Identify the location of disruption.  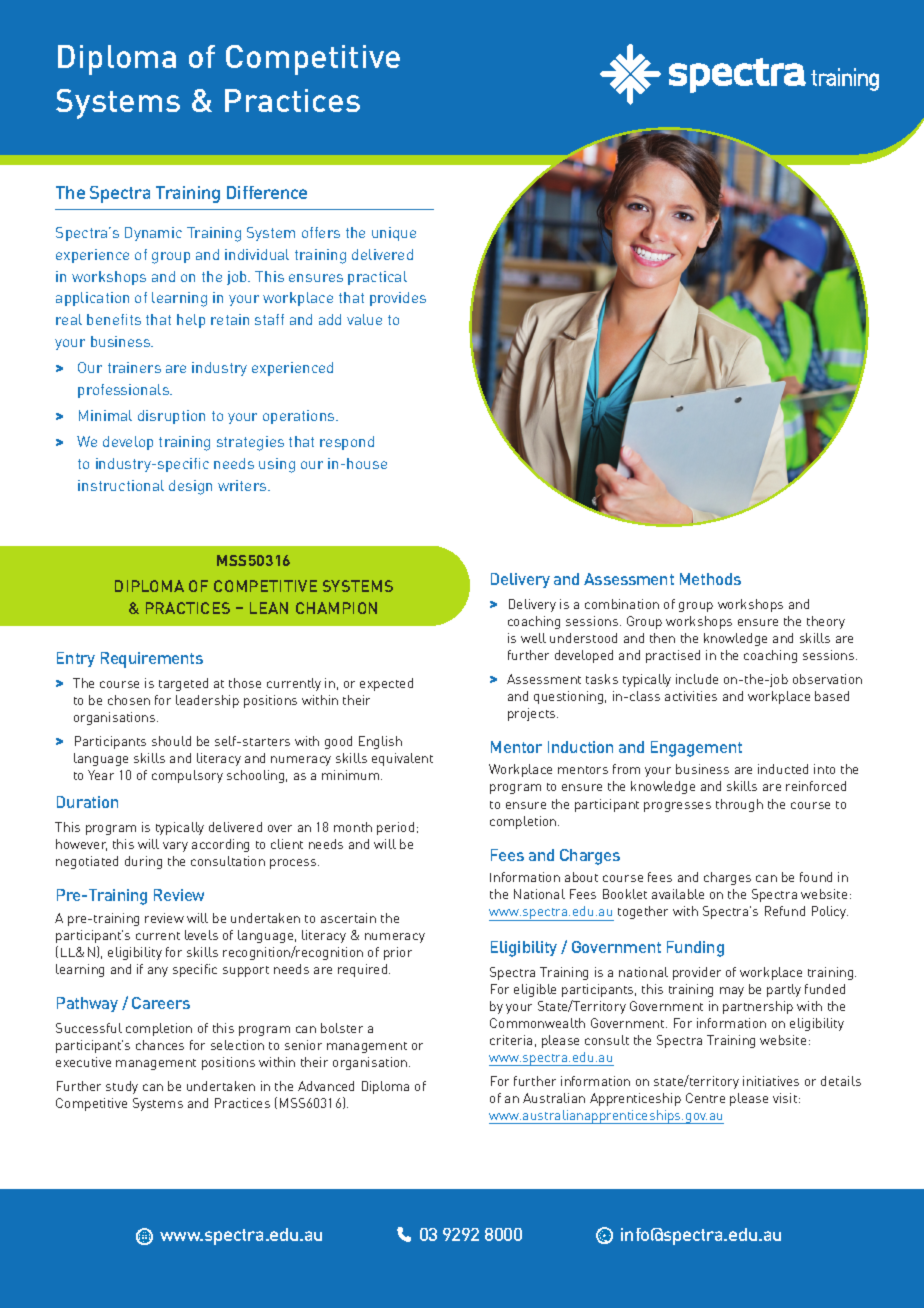
(171, 417).
